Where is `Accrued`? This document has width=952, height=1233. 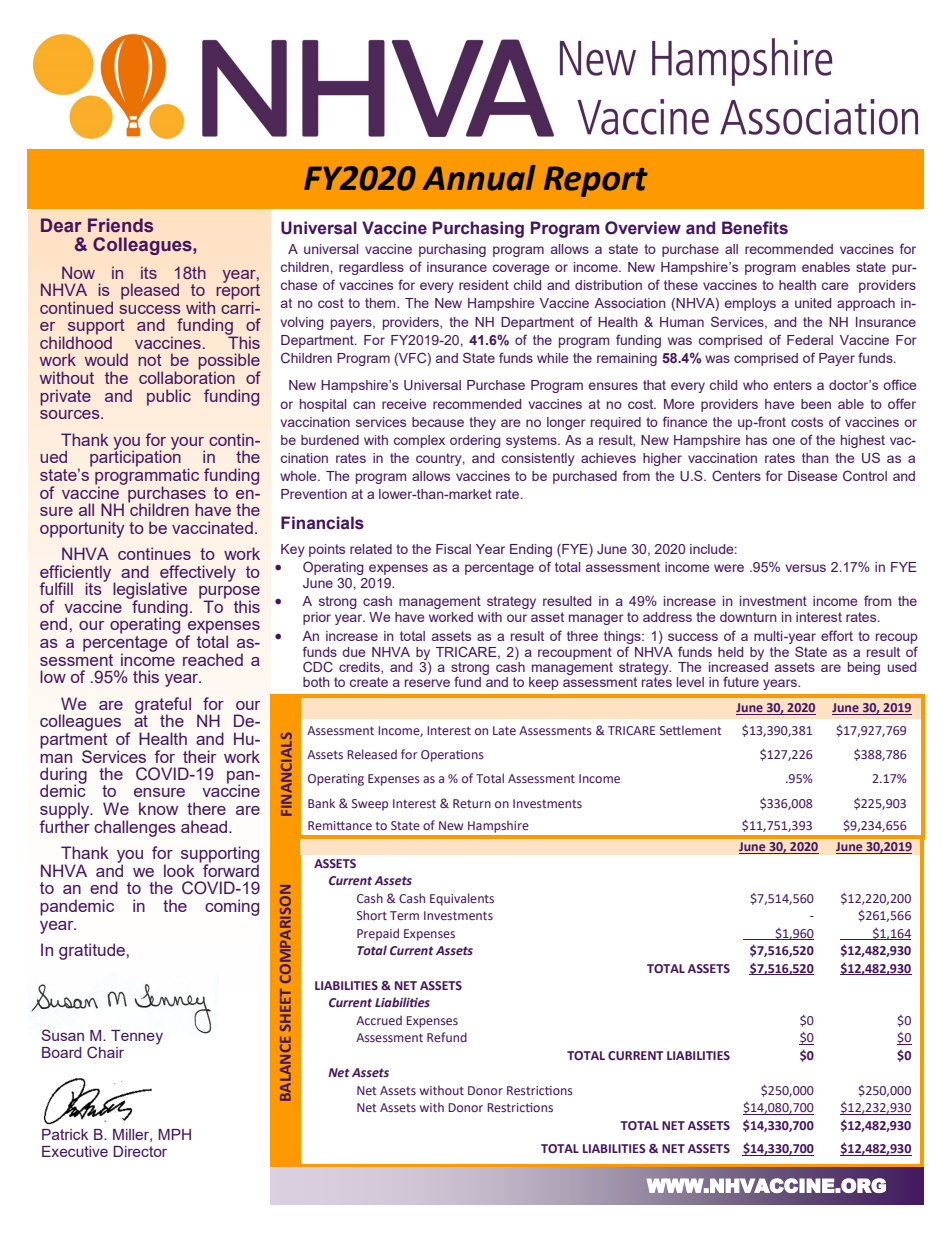 Accrued is located at coordinates (379, 1020).
